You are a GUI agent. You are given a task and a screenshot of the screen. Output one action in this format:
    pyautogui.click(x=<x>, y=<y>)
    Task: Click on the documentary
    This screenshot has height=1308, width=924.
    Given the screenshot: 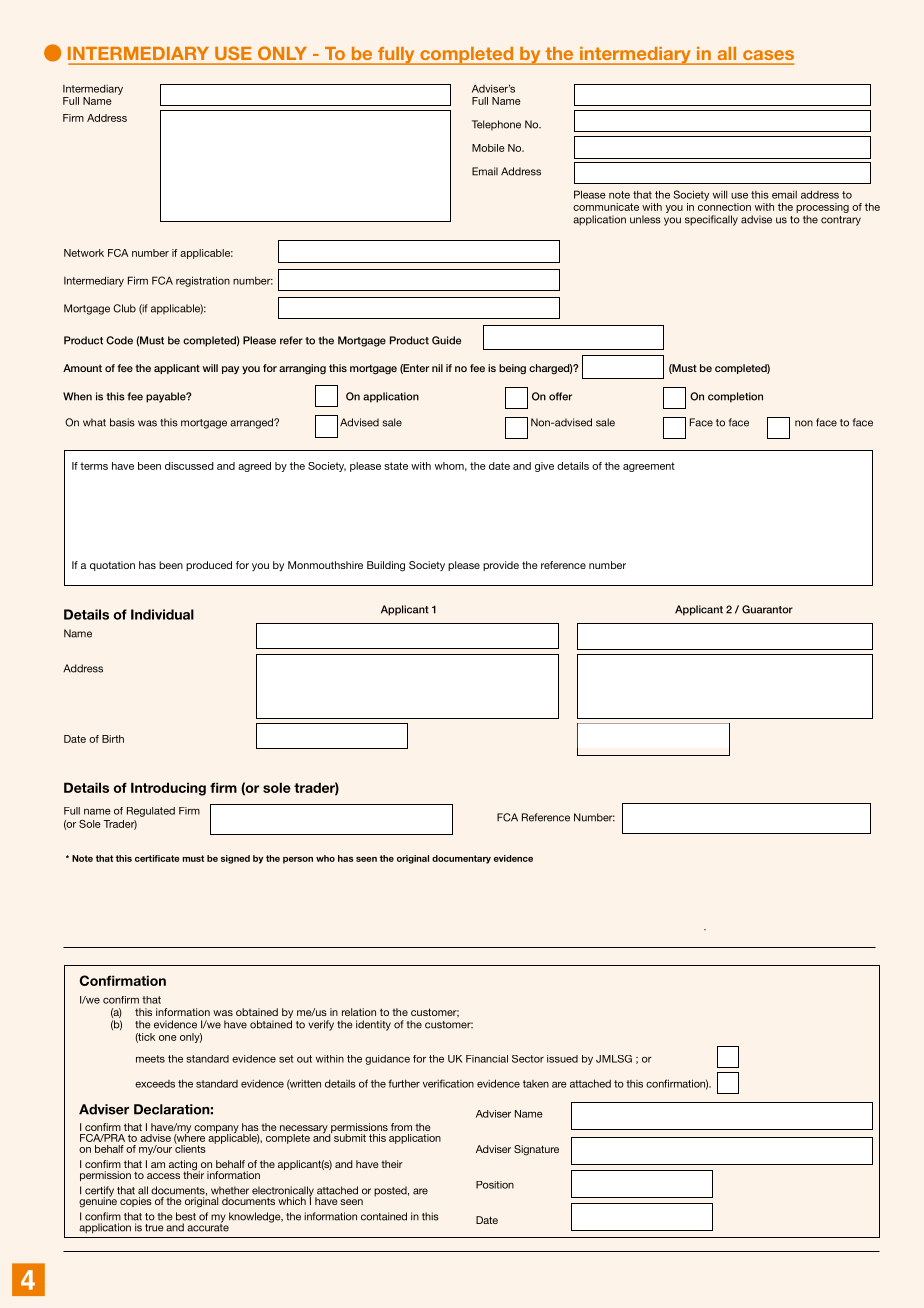 What is the action you would take?
    pyautogui.click(x=461, y=859)
